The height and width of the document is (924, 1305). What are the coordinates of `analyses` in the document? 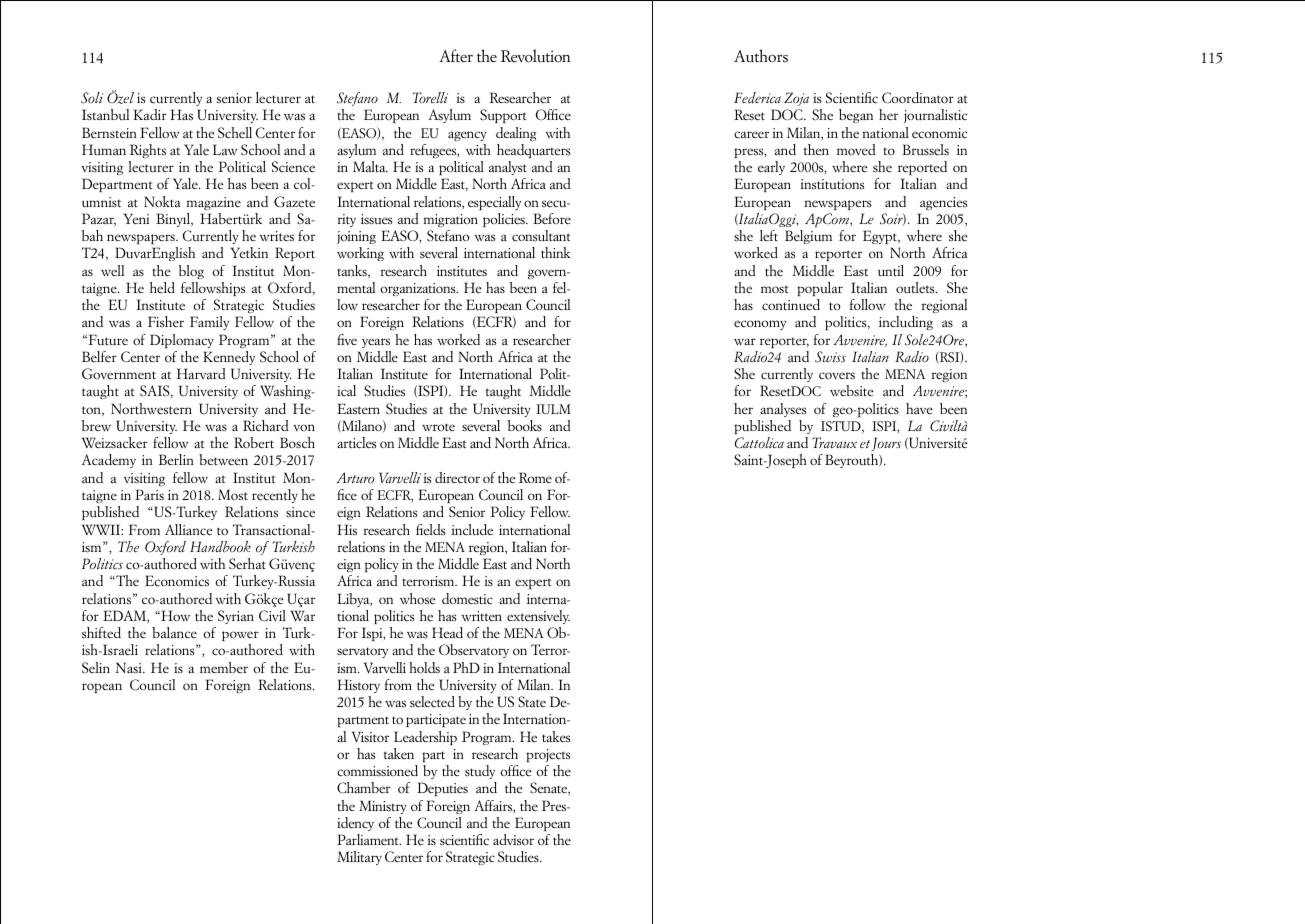 It's located at (783, 410).
